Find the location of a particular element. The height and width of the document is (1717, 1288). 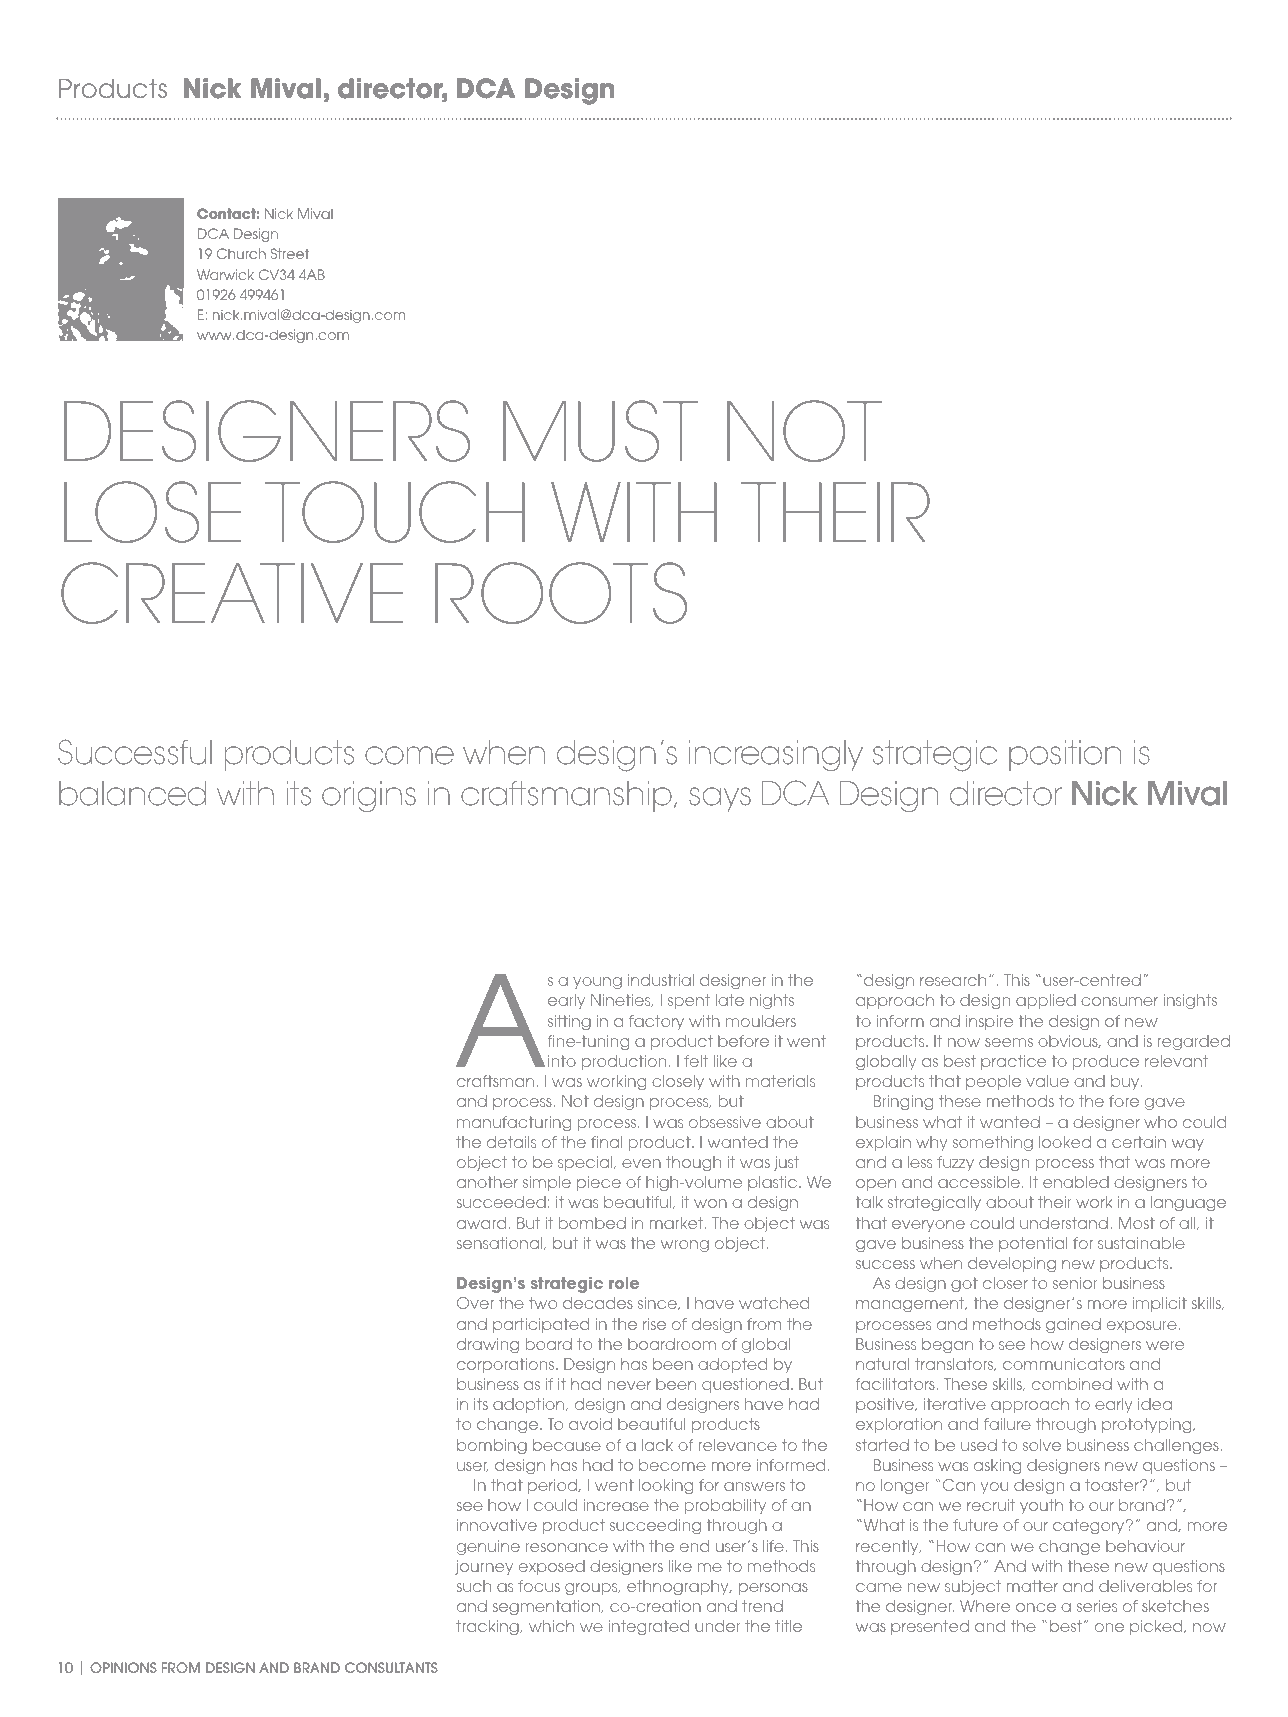

origins is located at coordinates (369, 797).
